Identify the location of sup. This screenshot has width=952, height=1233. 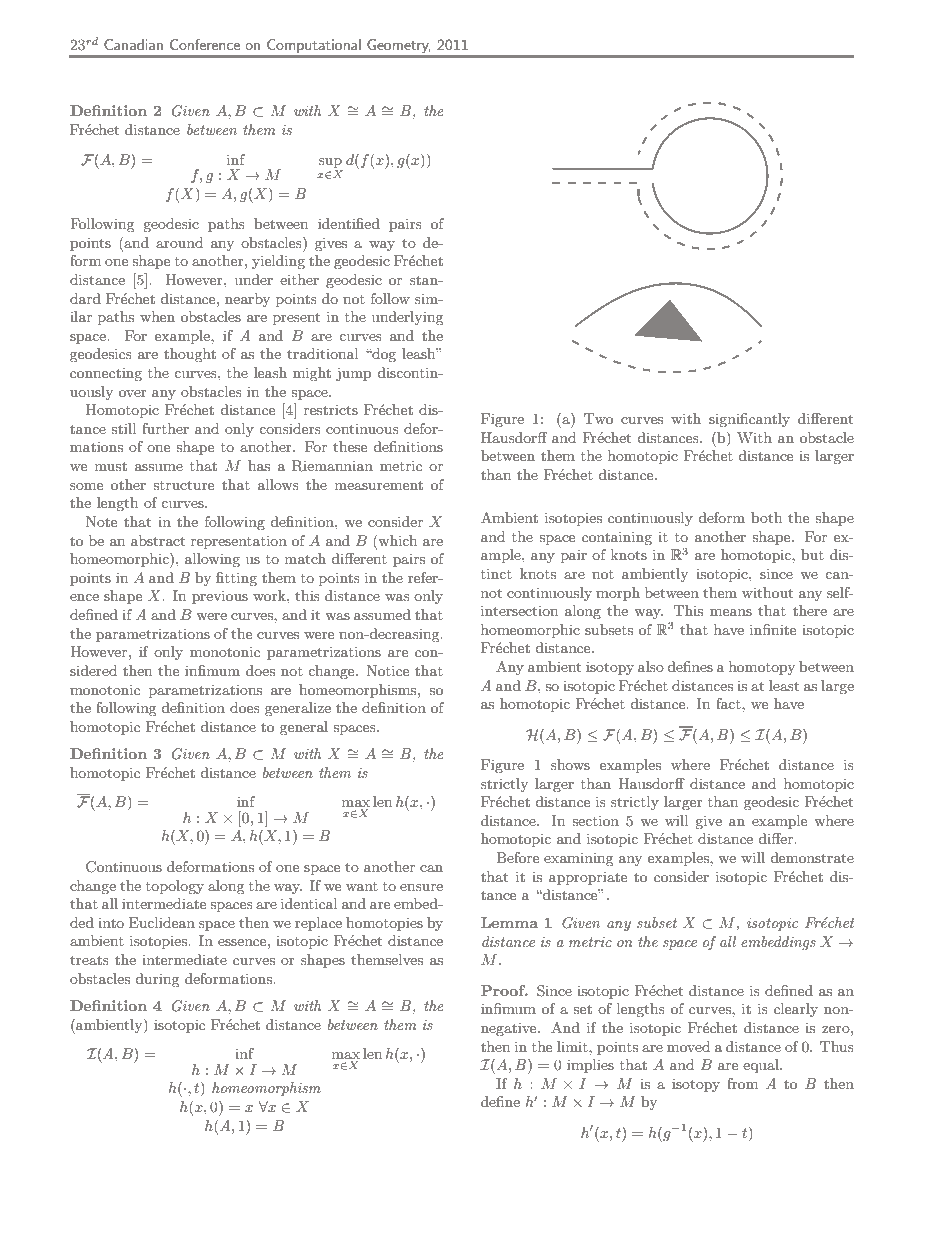
(330, 163).
